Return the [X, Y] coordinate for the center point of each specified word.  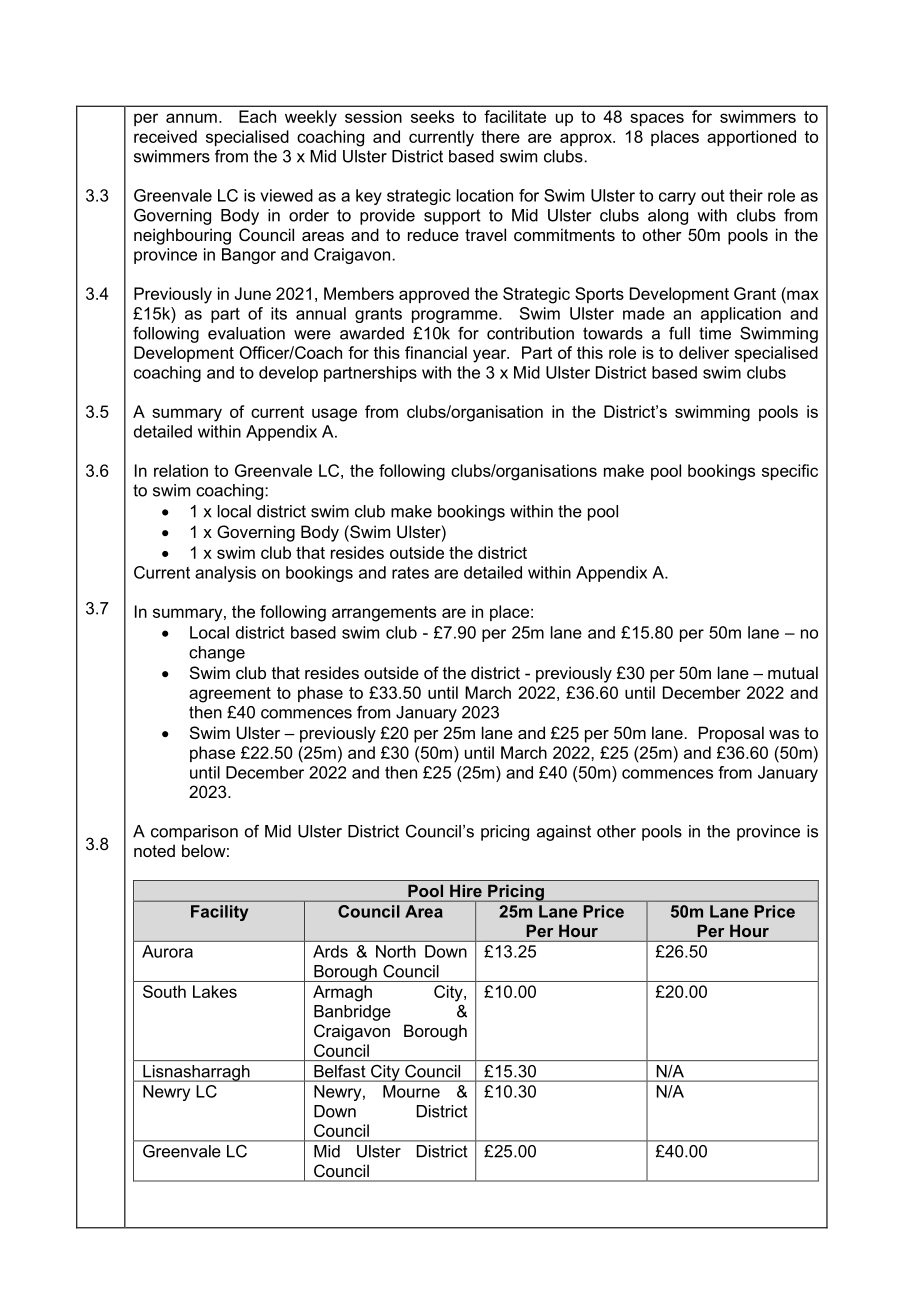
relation [181, 470]
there [500, 136]
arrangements [384, 614]
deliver [704, 352]
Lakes [215, 991]
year [491, 356]
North [396, 951]
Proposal [731, 734]
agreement [230, 695]
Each [257, 116]
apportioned [751, 138]
